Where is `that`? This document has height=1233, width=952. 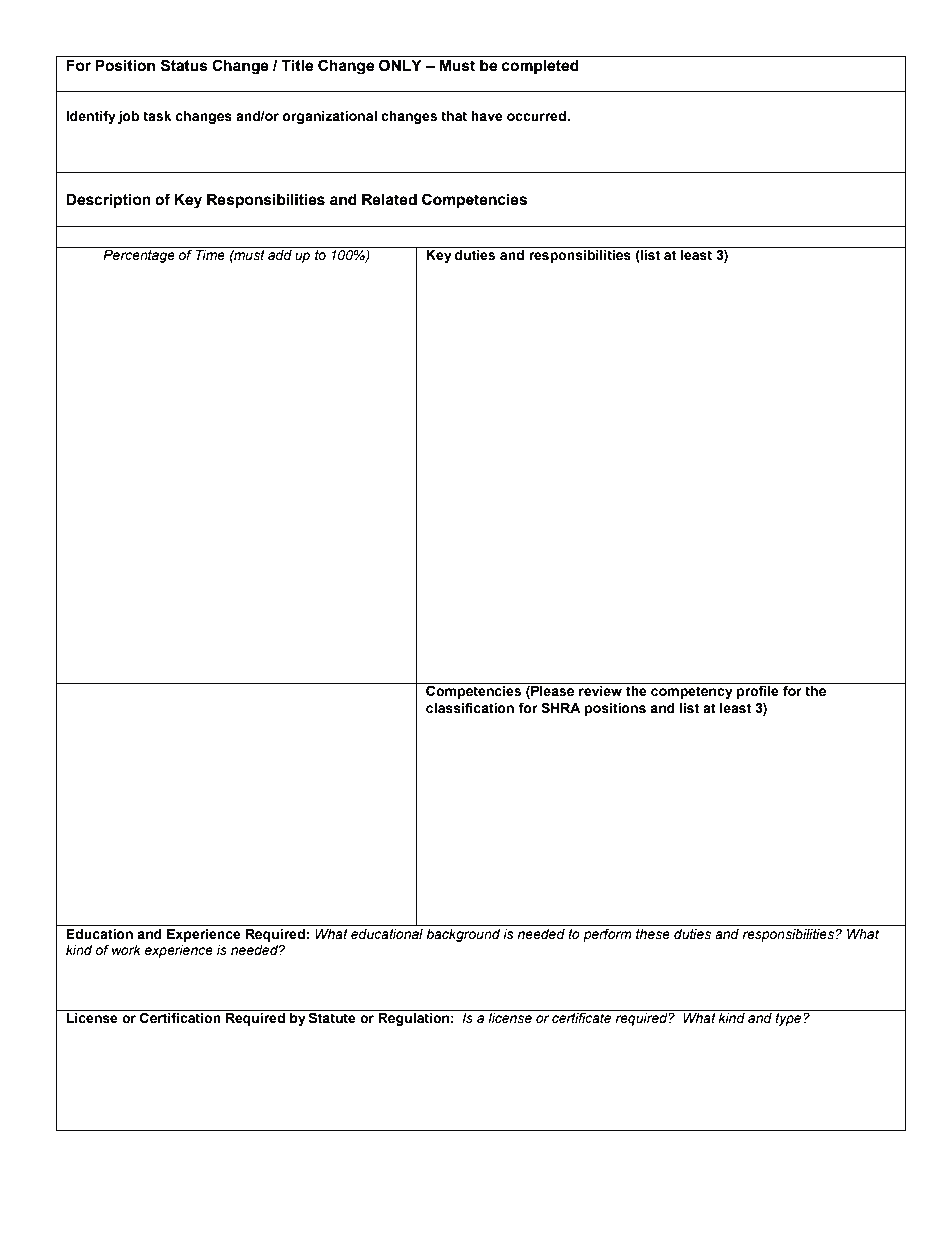 that is located at coordinates (454, 116).
